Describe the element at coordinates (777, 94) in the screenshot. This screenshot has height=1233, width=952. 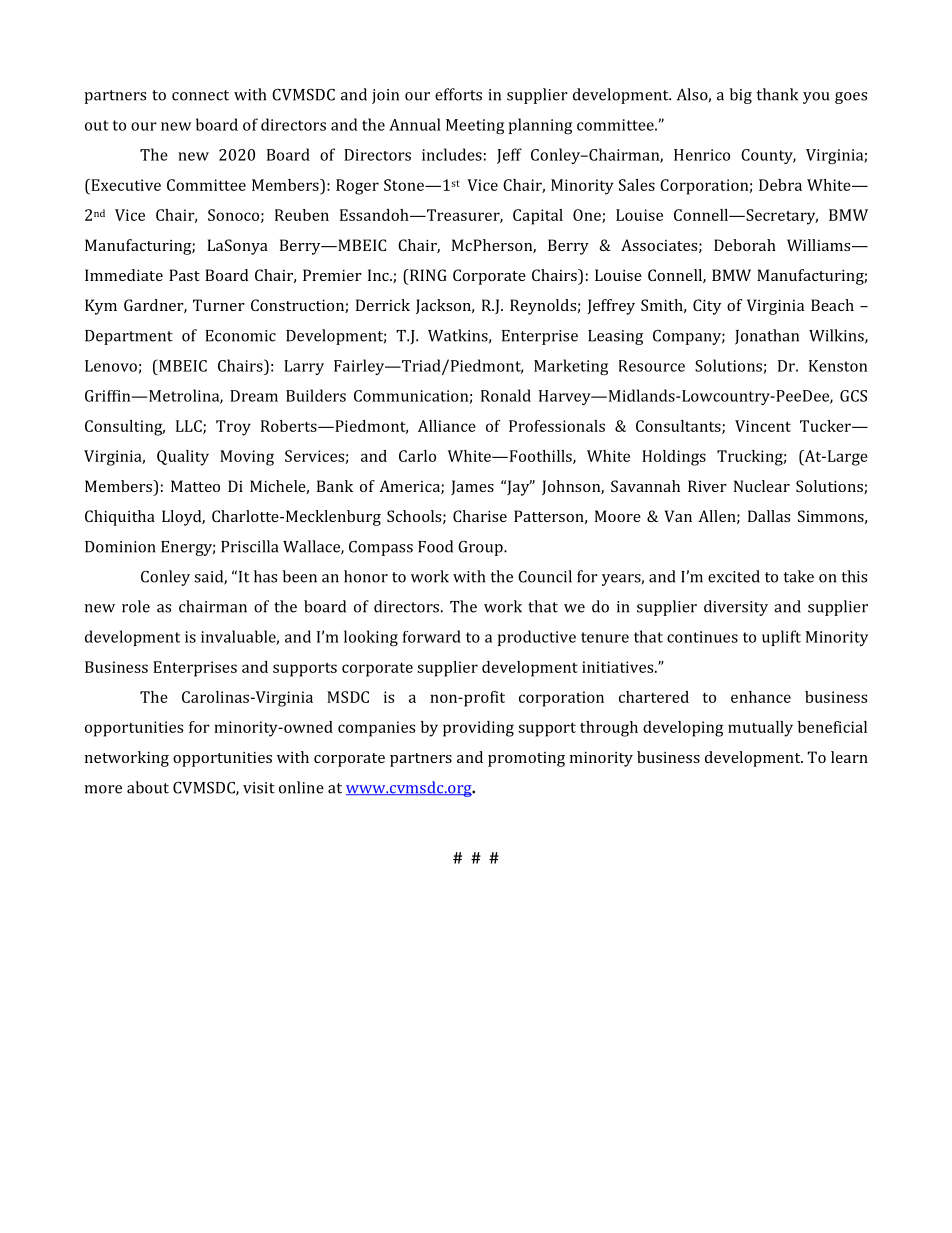
I see `thank` at that location.
